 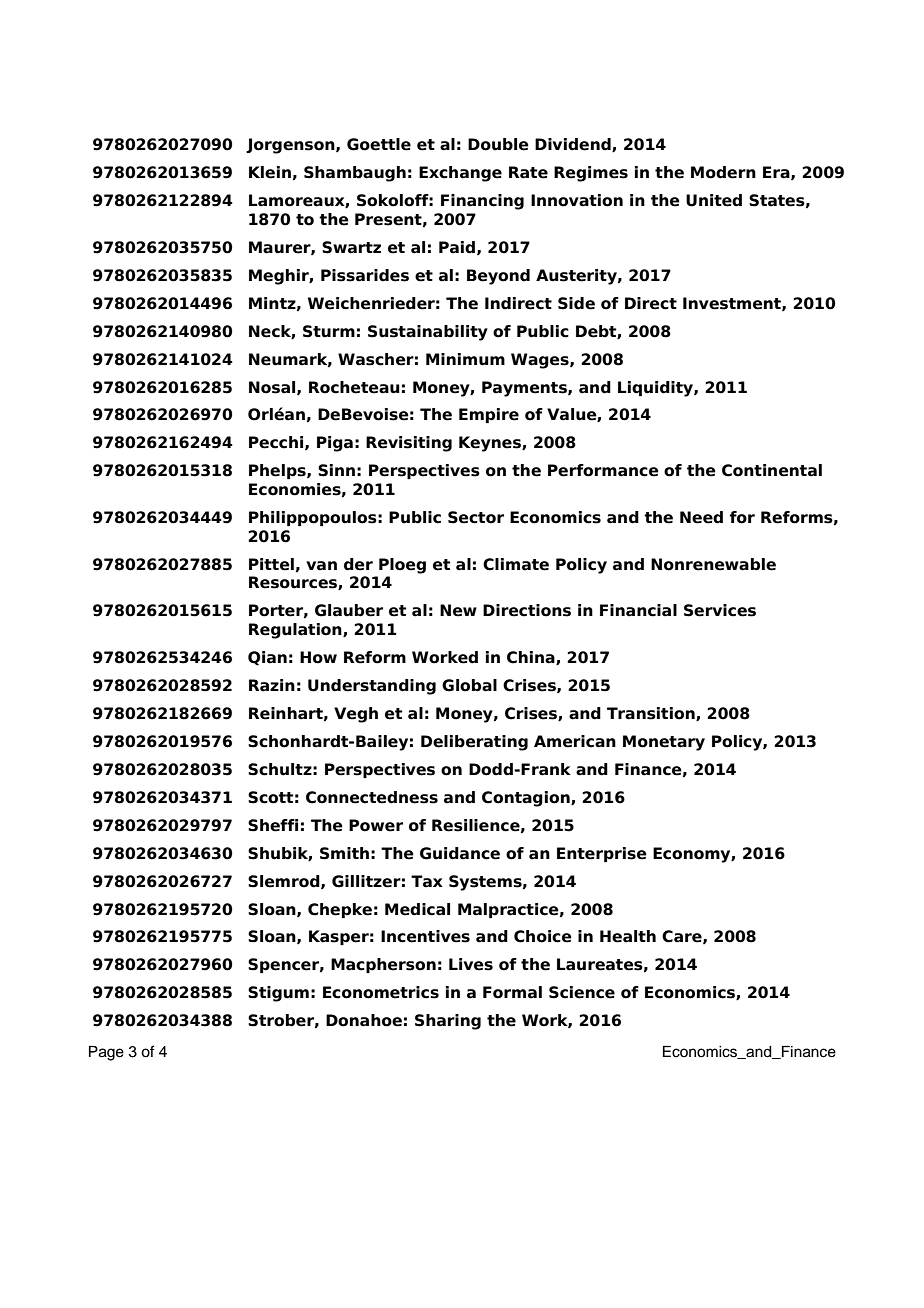 What do you see at coordinates (448, 1022) in the screenshot?
I see `Sharing` at bounding box center [448, 1022].
